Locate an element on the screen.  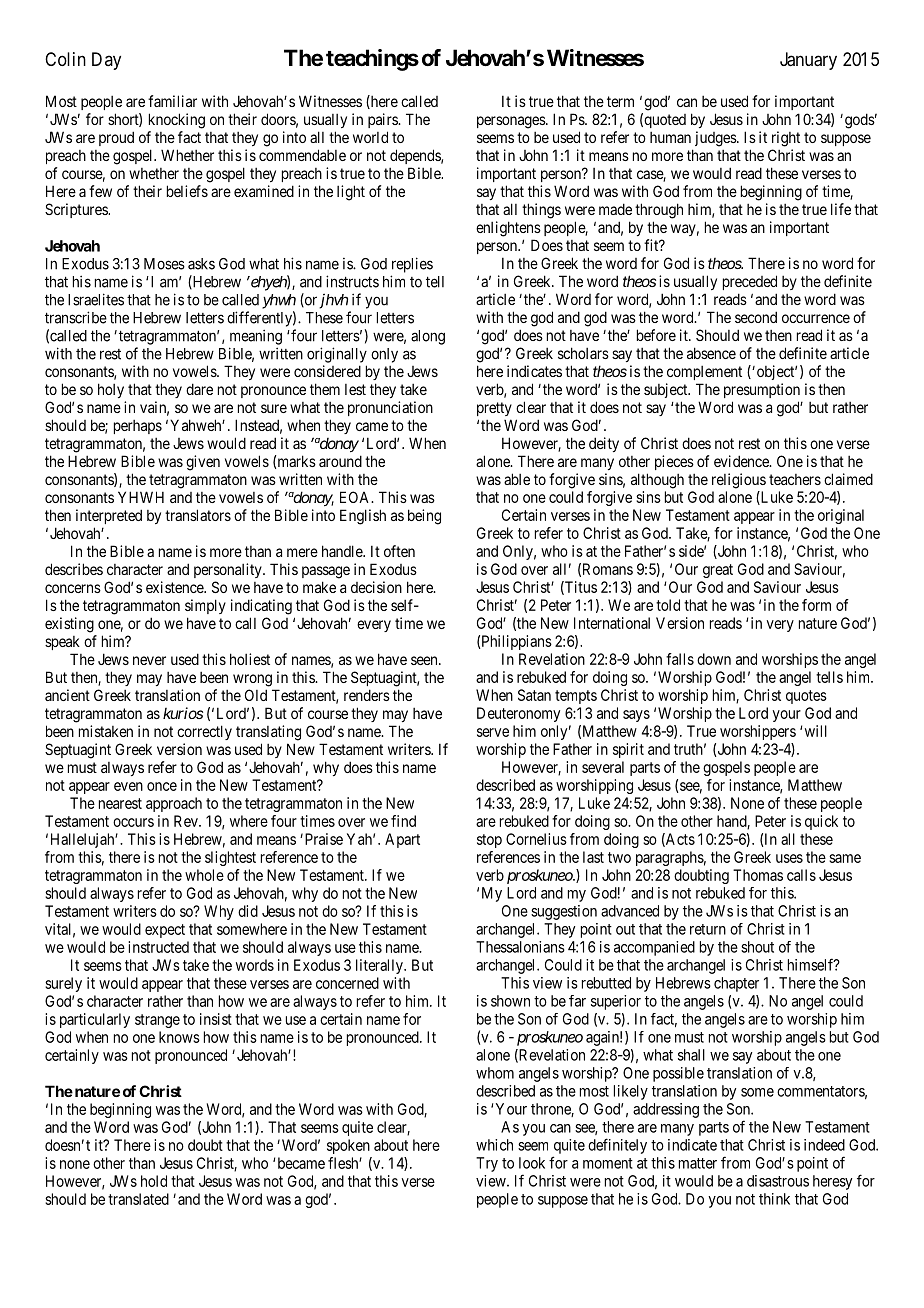
evidence is located at coordinates (742, 461).
